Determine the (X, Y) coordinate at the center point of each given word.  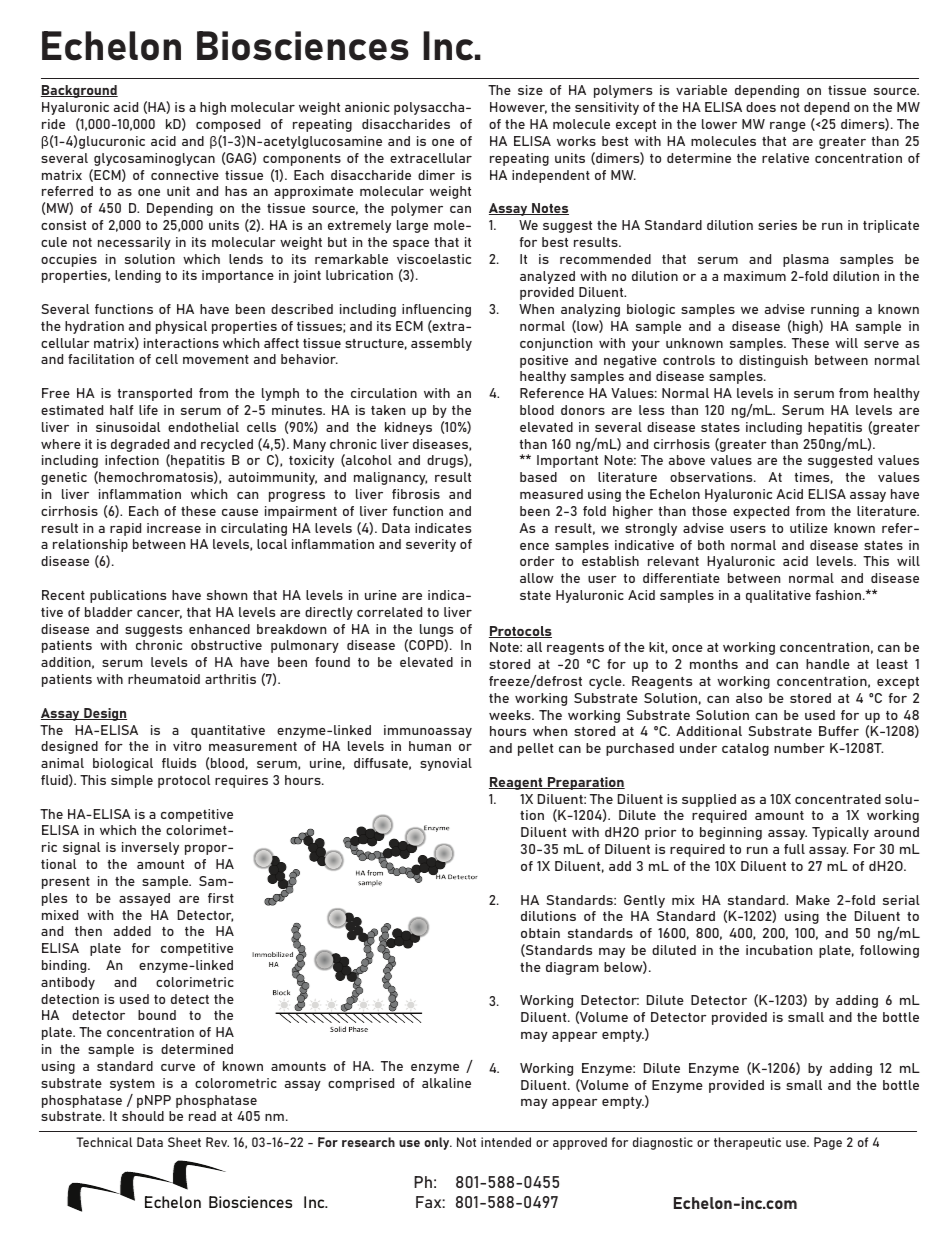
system (132, 1085)
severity (431, 545)
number (799, 748)
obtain (540, 933)
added (132, 931)
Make (813, 900)
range (788, 127)
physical (181, 327)
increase (174, 528)
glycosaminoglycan (154, 159)
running (835, 310)
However (518, 108)
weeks (511, 715)
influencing (436, 310)
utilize (809, 528)
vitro (187, 746)
